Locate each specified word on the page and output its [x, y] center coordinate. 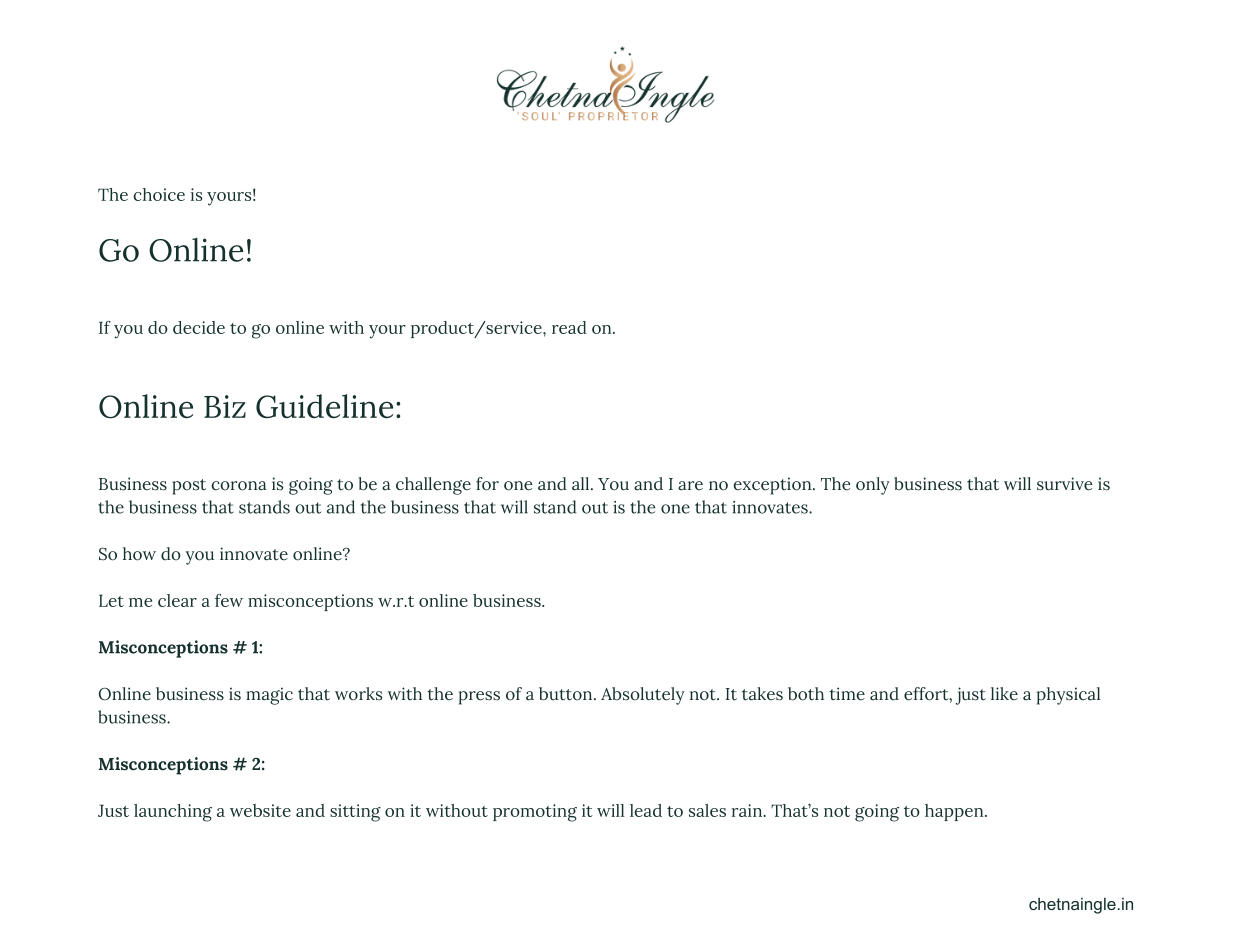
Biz [225, 406]
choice [159, 194]
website [260, 810]
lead [646, 810]
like [1004, 694]
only [873, 486]
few [229, 600]
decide [199, 327]
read [569, 327]
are [690, 486]
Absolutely [643, 696]
